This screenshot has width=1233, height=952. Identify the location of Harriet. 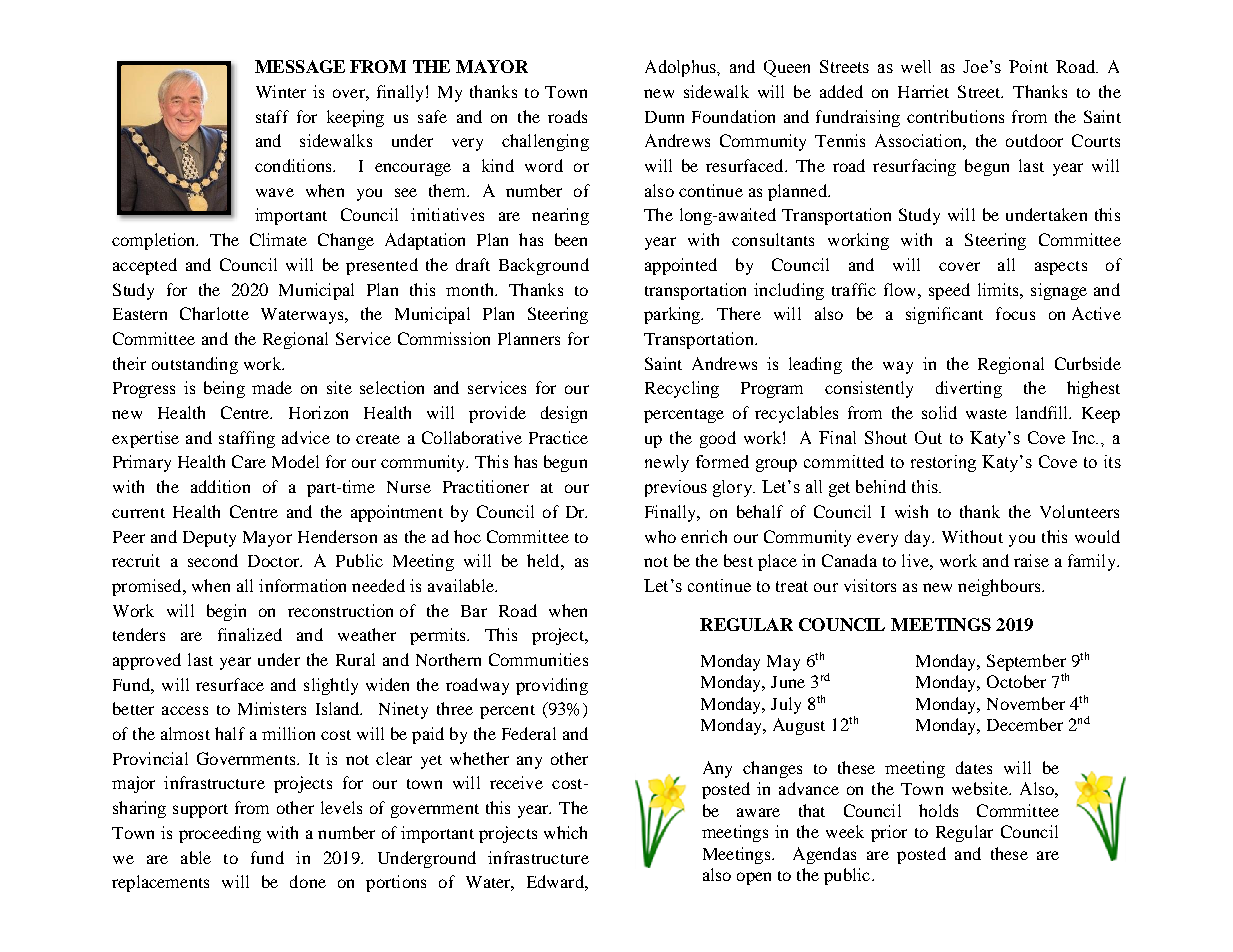
(923, 91).
